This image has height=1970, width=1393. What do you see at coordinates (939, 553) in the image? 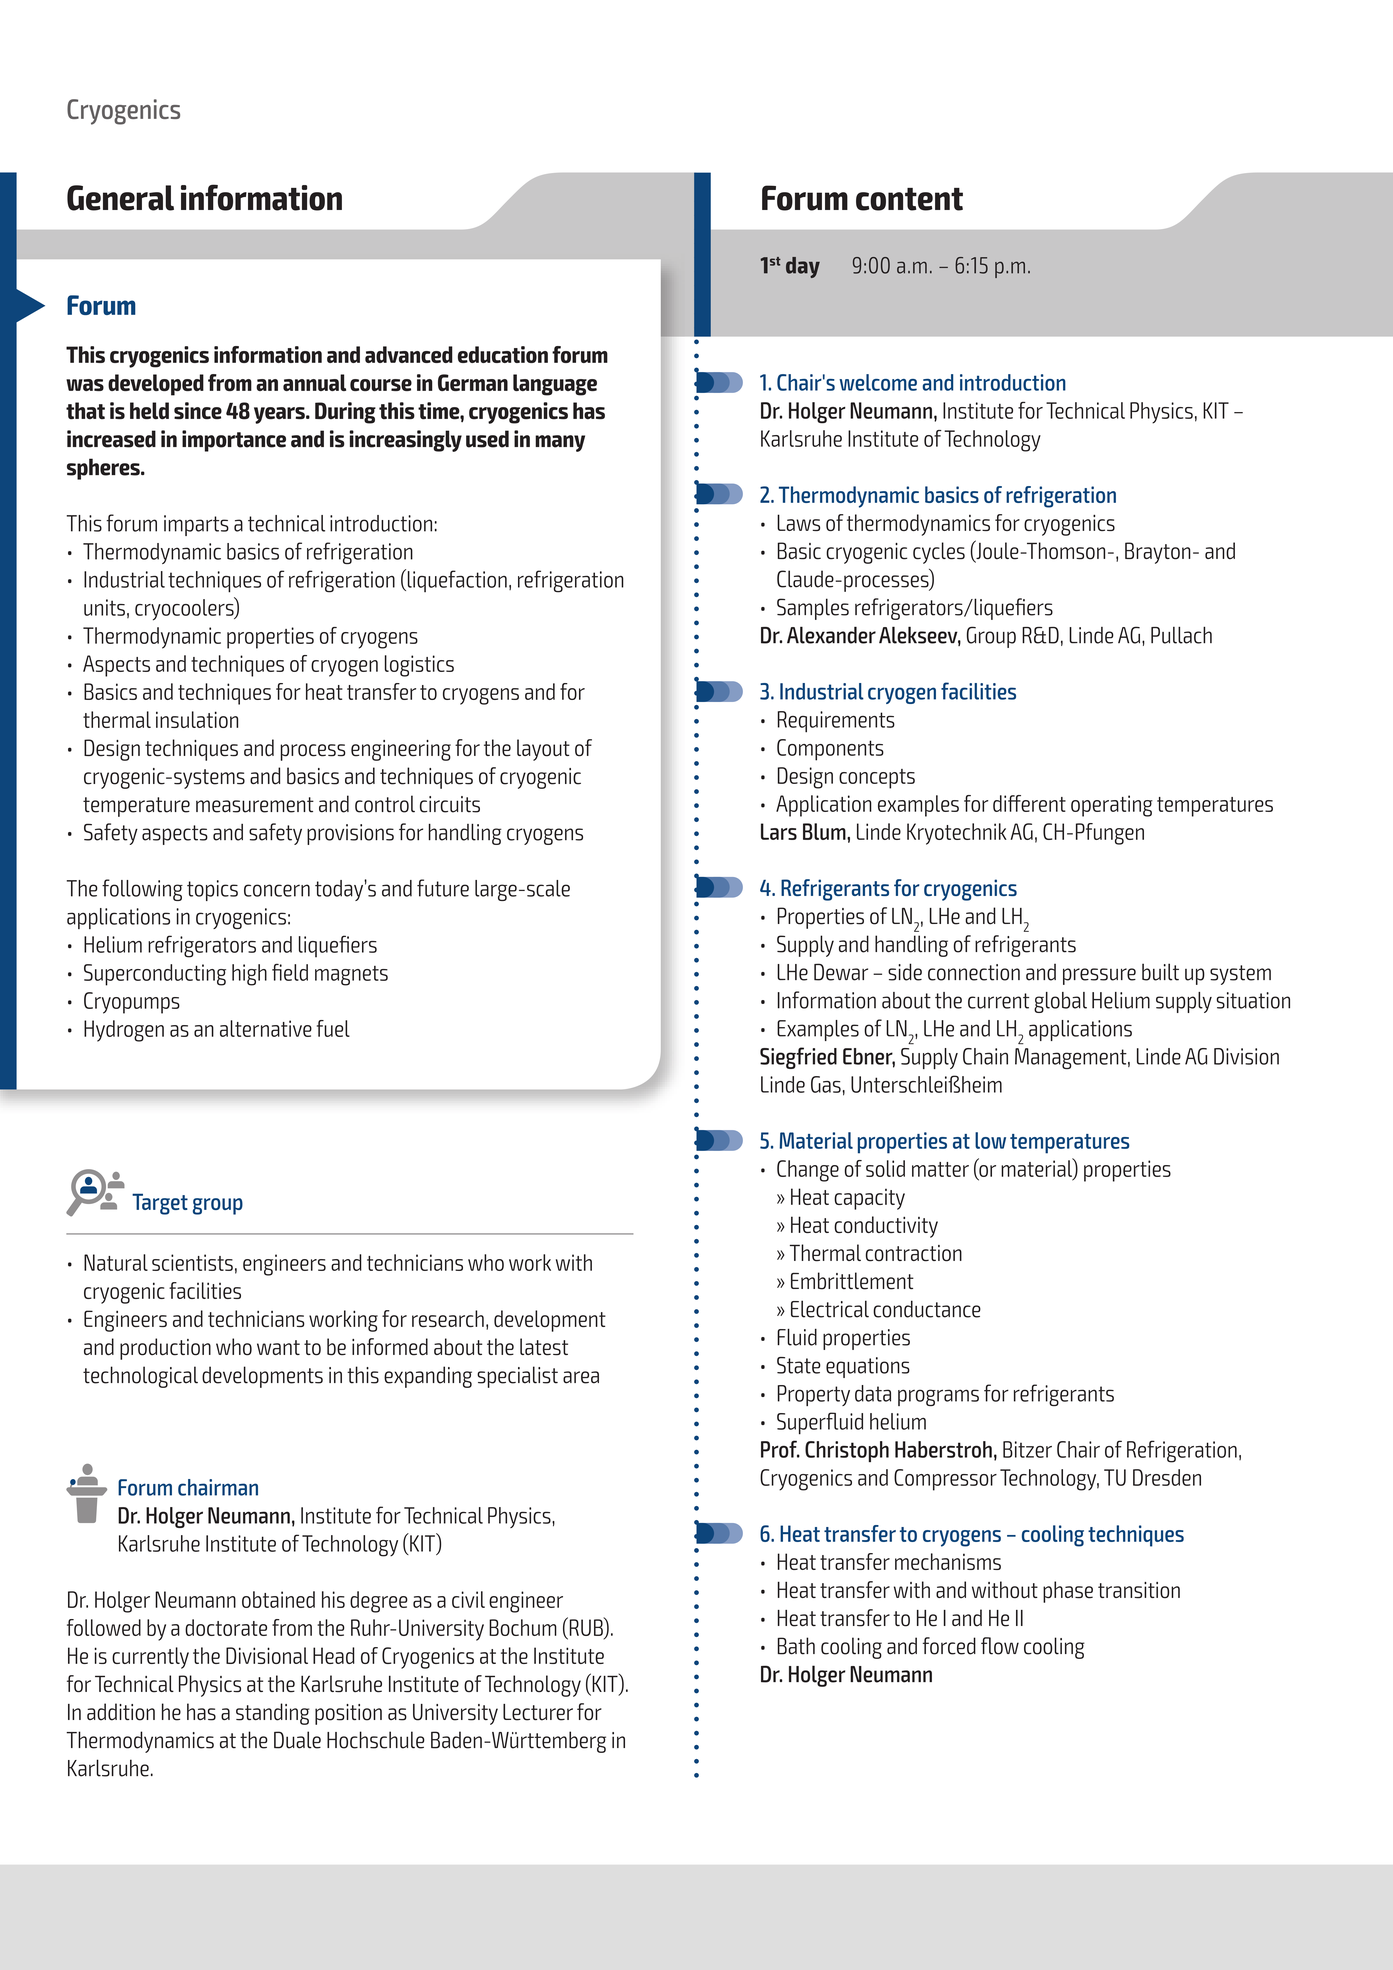
I see `cycles` at bounding box center [939, 553].
